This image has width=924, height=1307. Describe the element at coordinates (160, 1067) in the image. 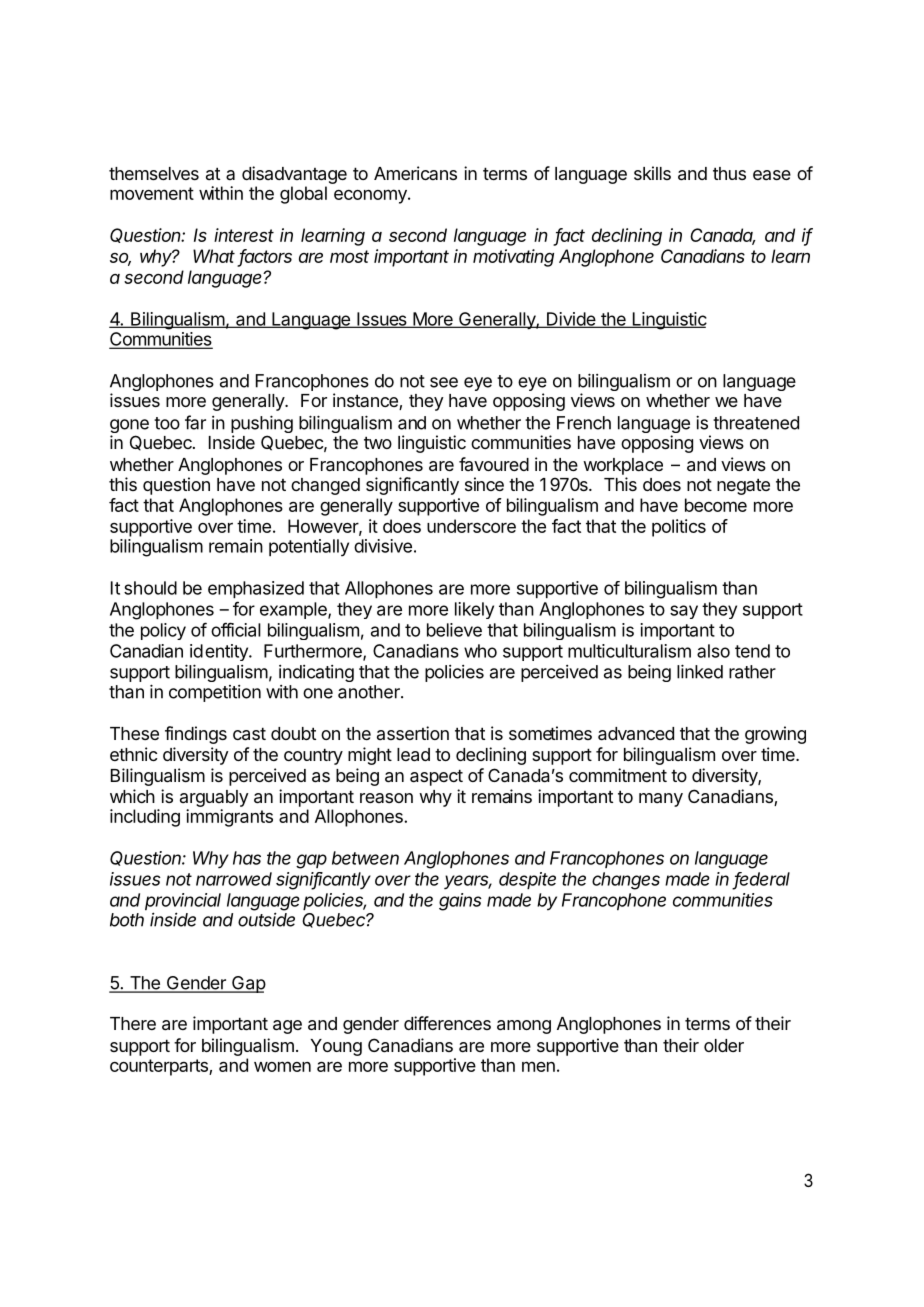

I see `counterparts` at that location.
